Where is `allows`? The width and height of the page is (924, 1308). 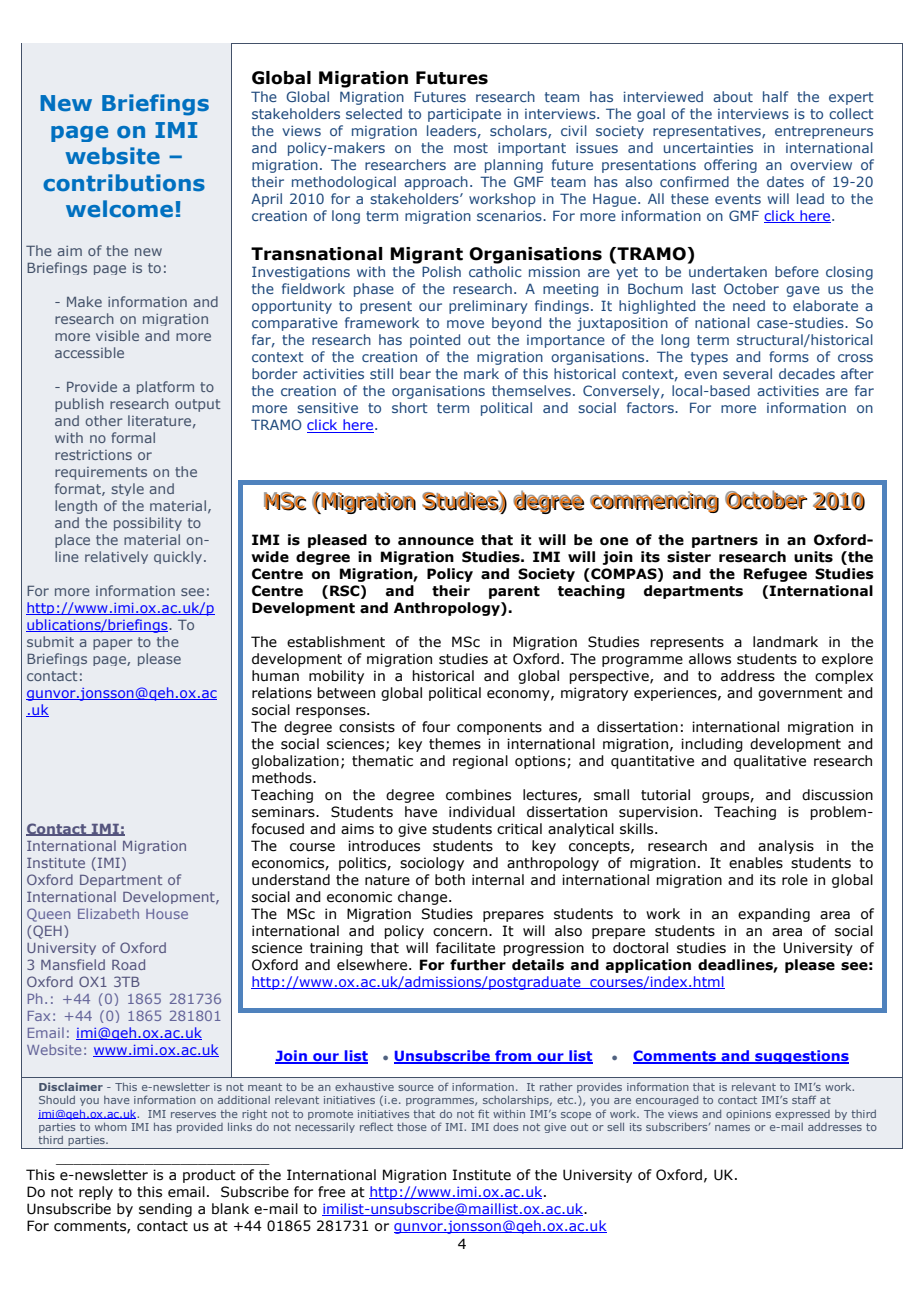 allows is located at coordinates (710, 659).
